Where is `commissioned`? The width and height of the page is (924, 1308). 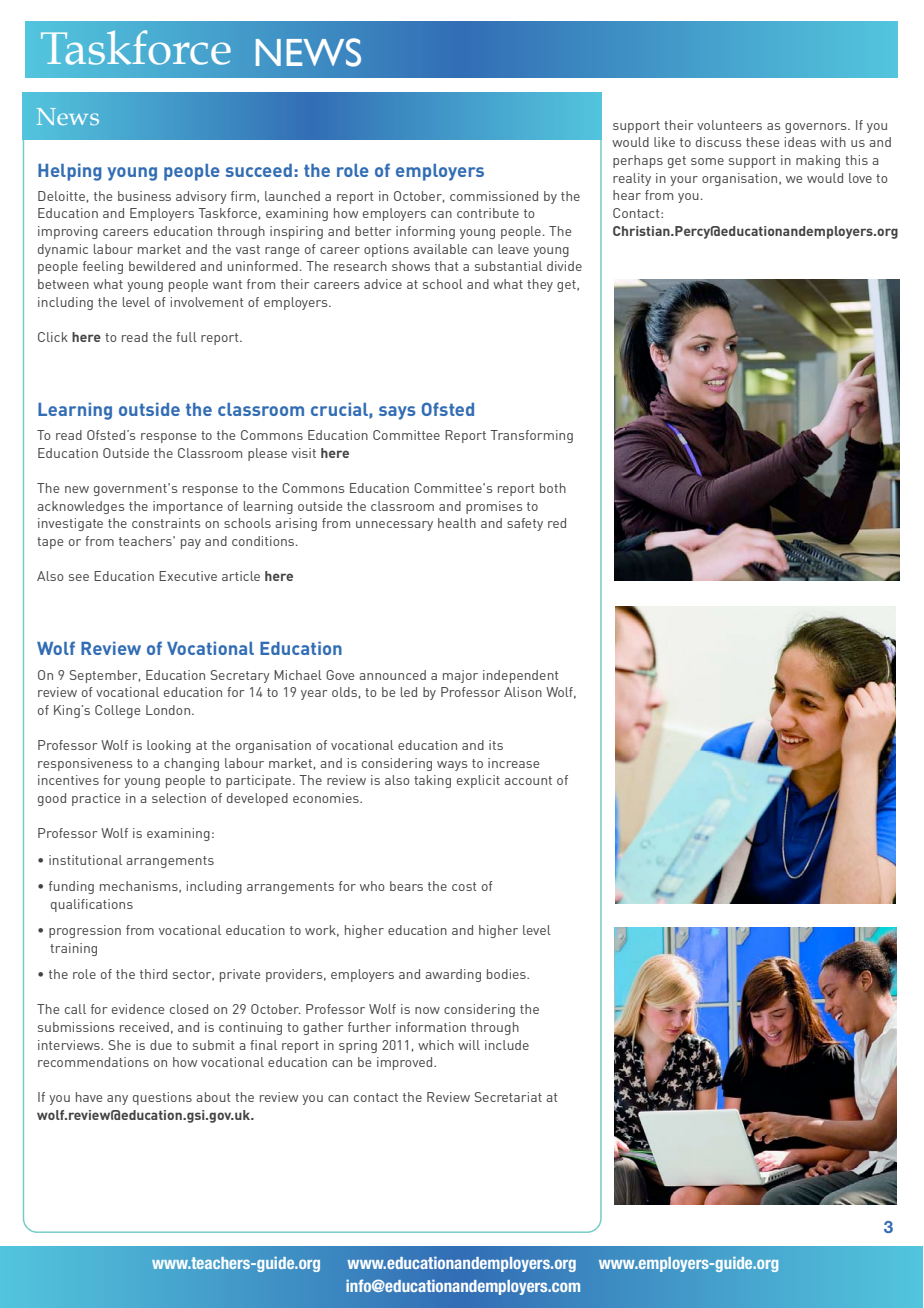
commissioned is located at coordinates (494, 196).
